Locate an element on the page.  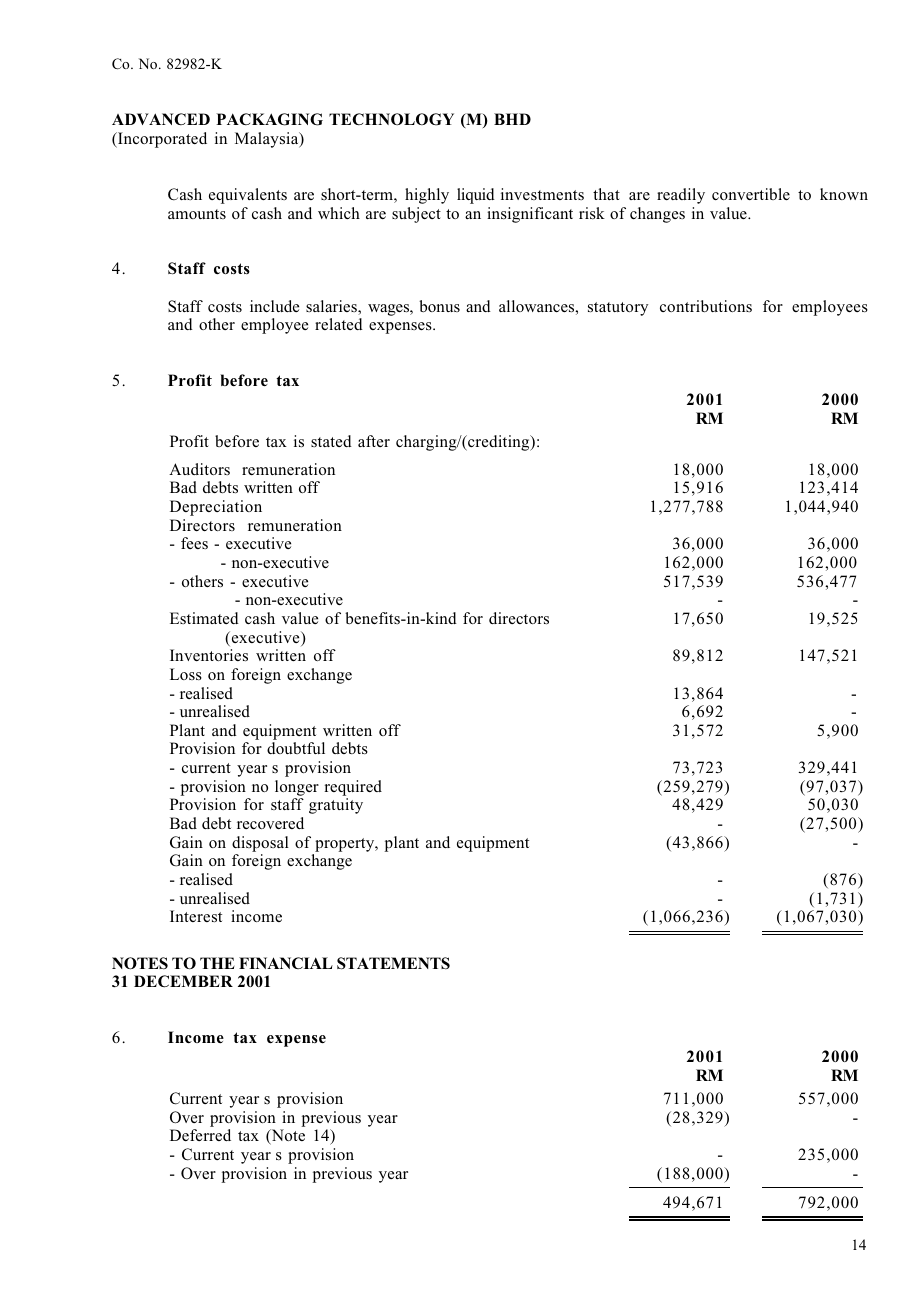
Estimated is located at coordinates (204, 618).
